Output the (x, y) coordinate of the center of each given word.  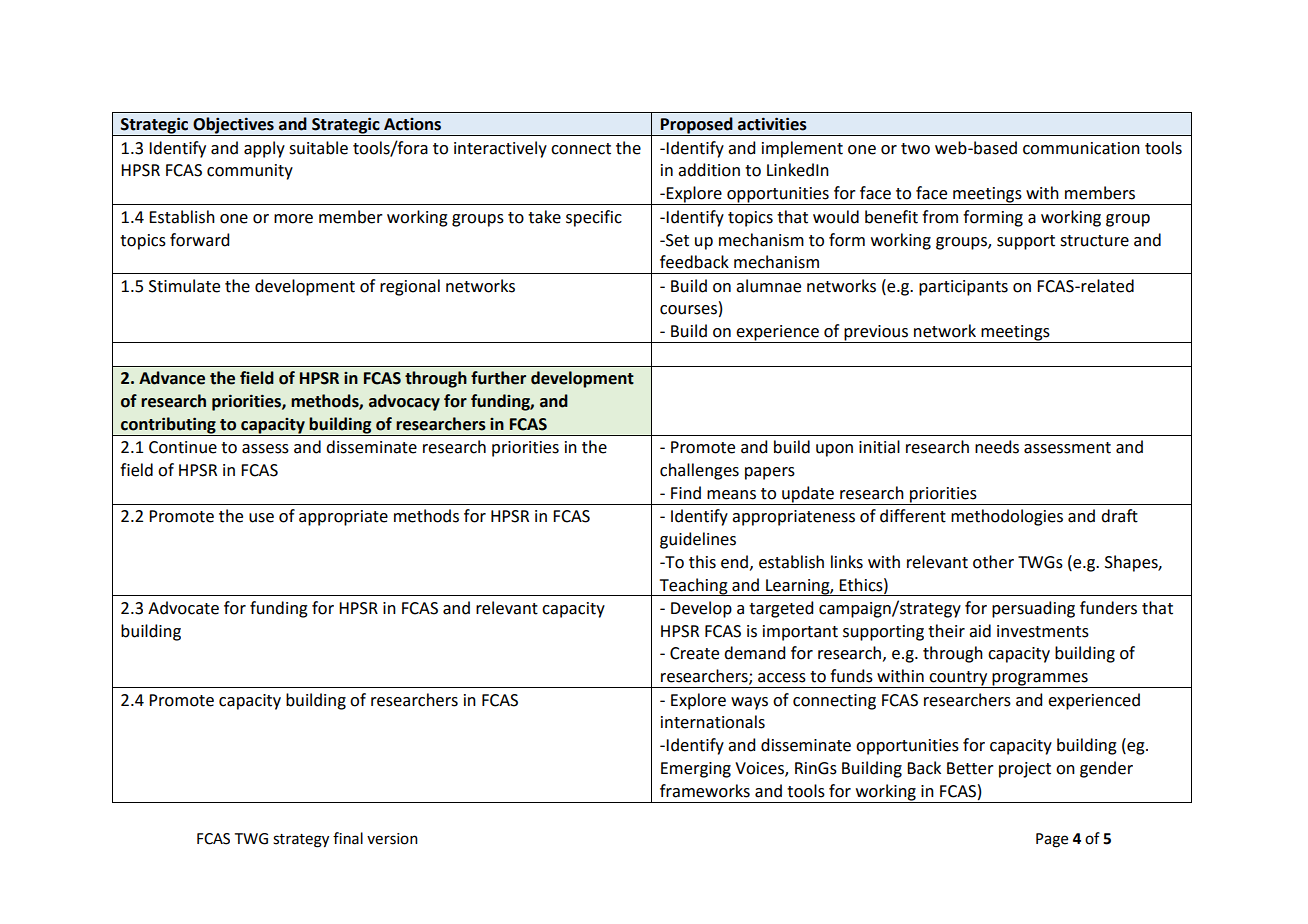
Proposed (697, 126)
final (348, 838)
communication (1081, 148)
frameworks (705, 791)
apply (264, 149)
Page (1052, 840)
